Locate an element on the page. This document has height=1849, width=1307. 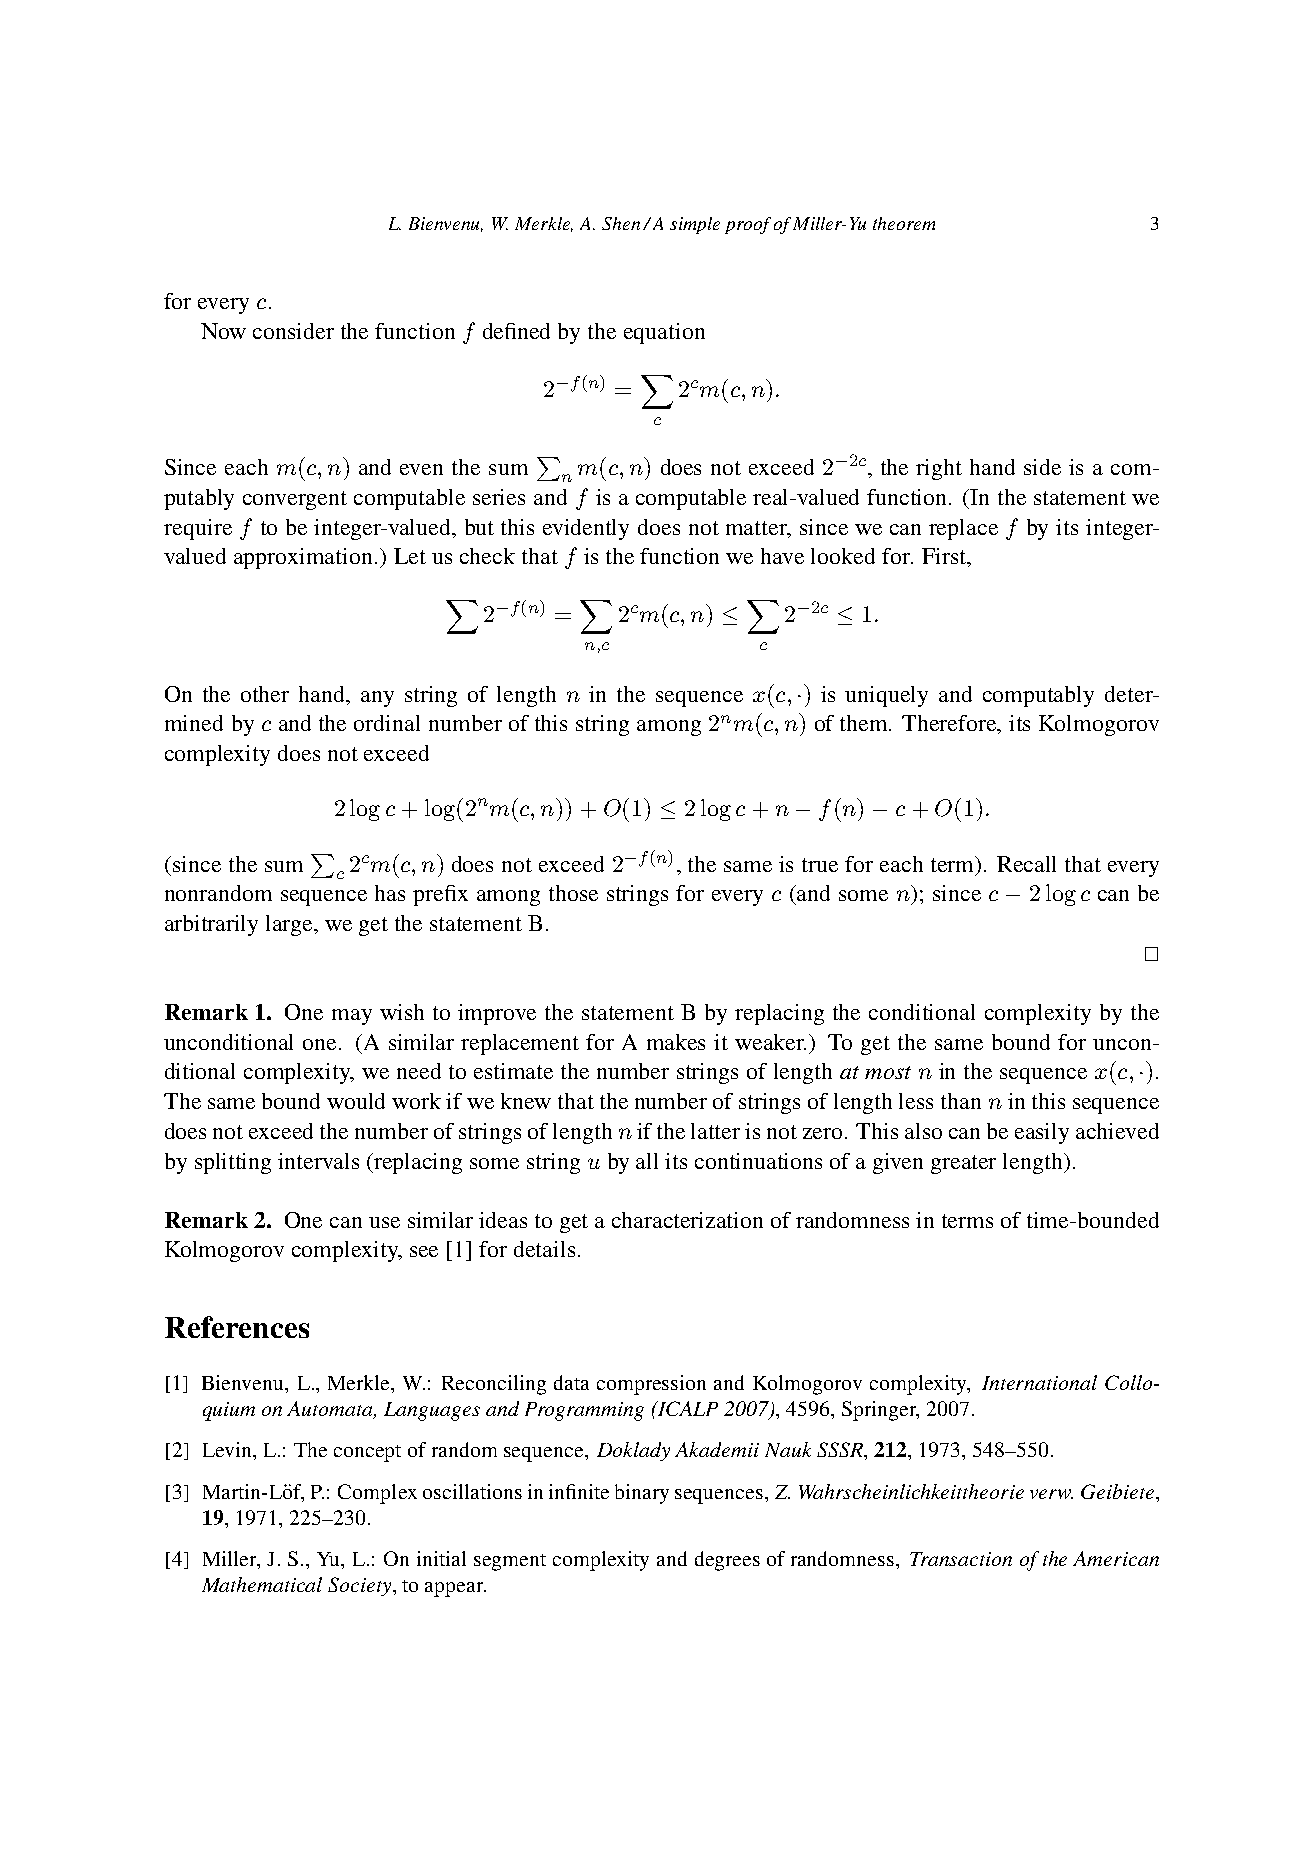
those is located at coordinates (573, 893).
